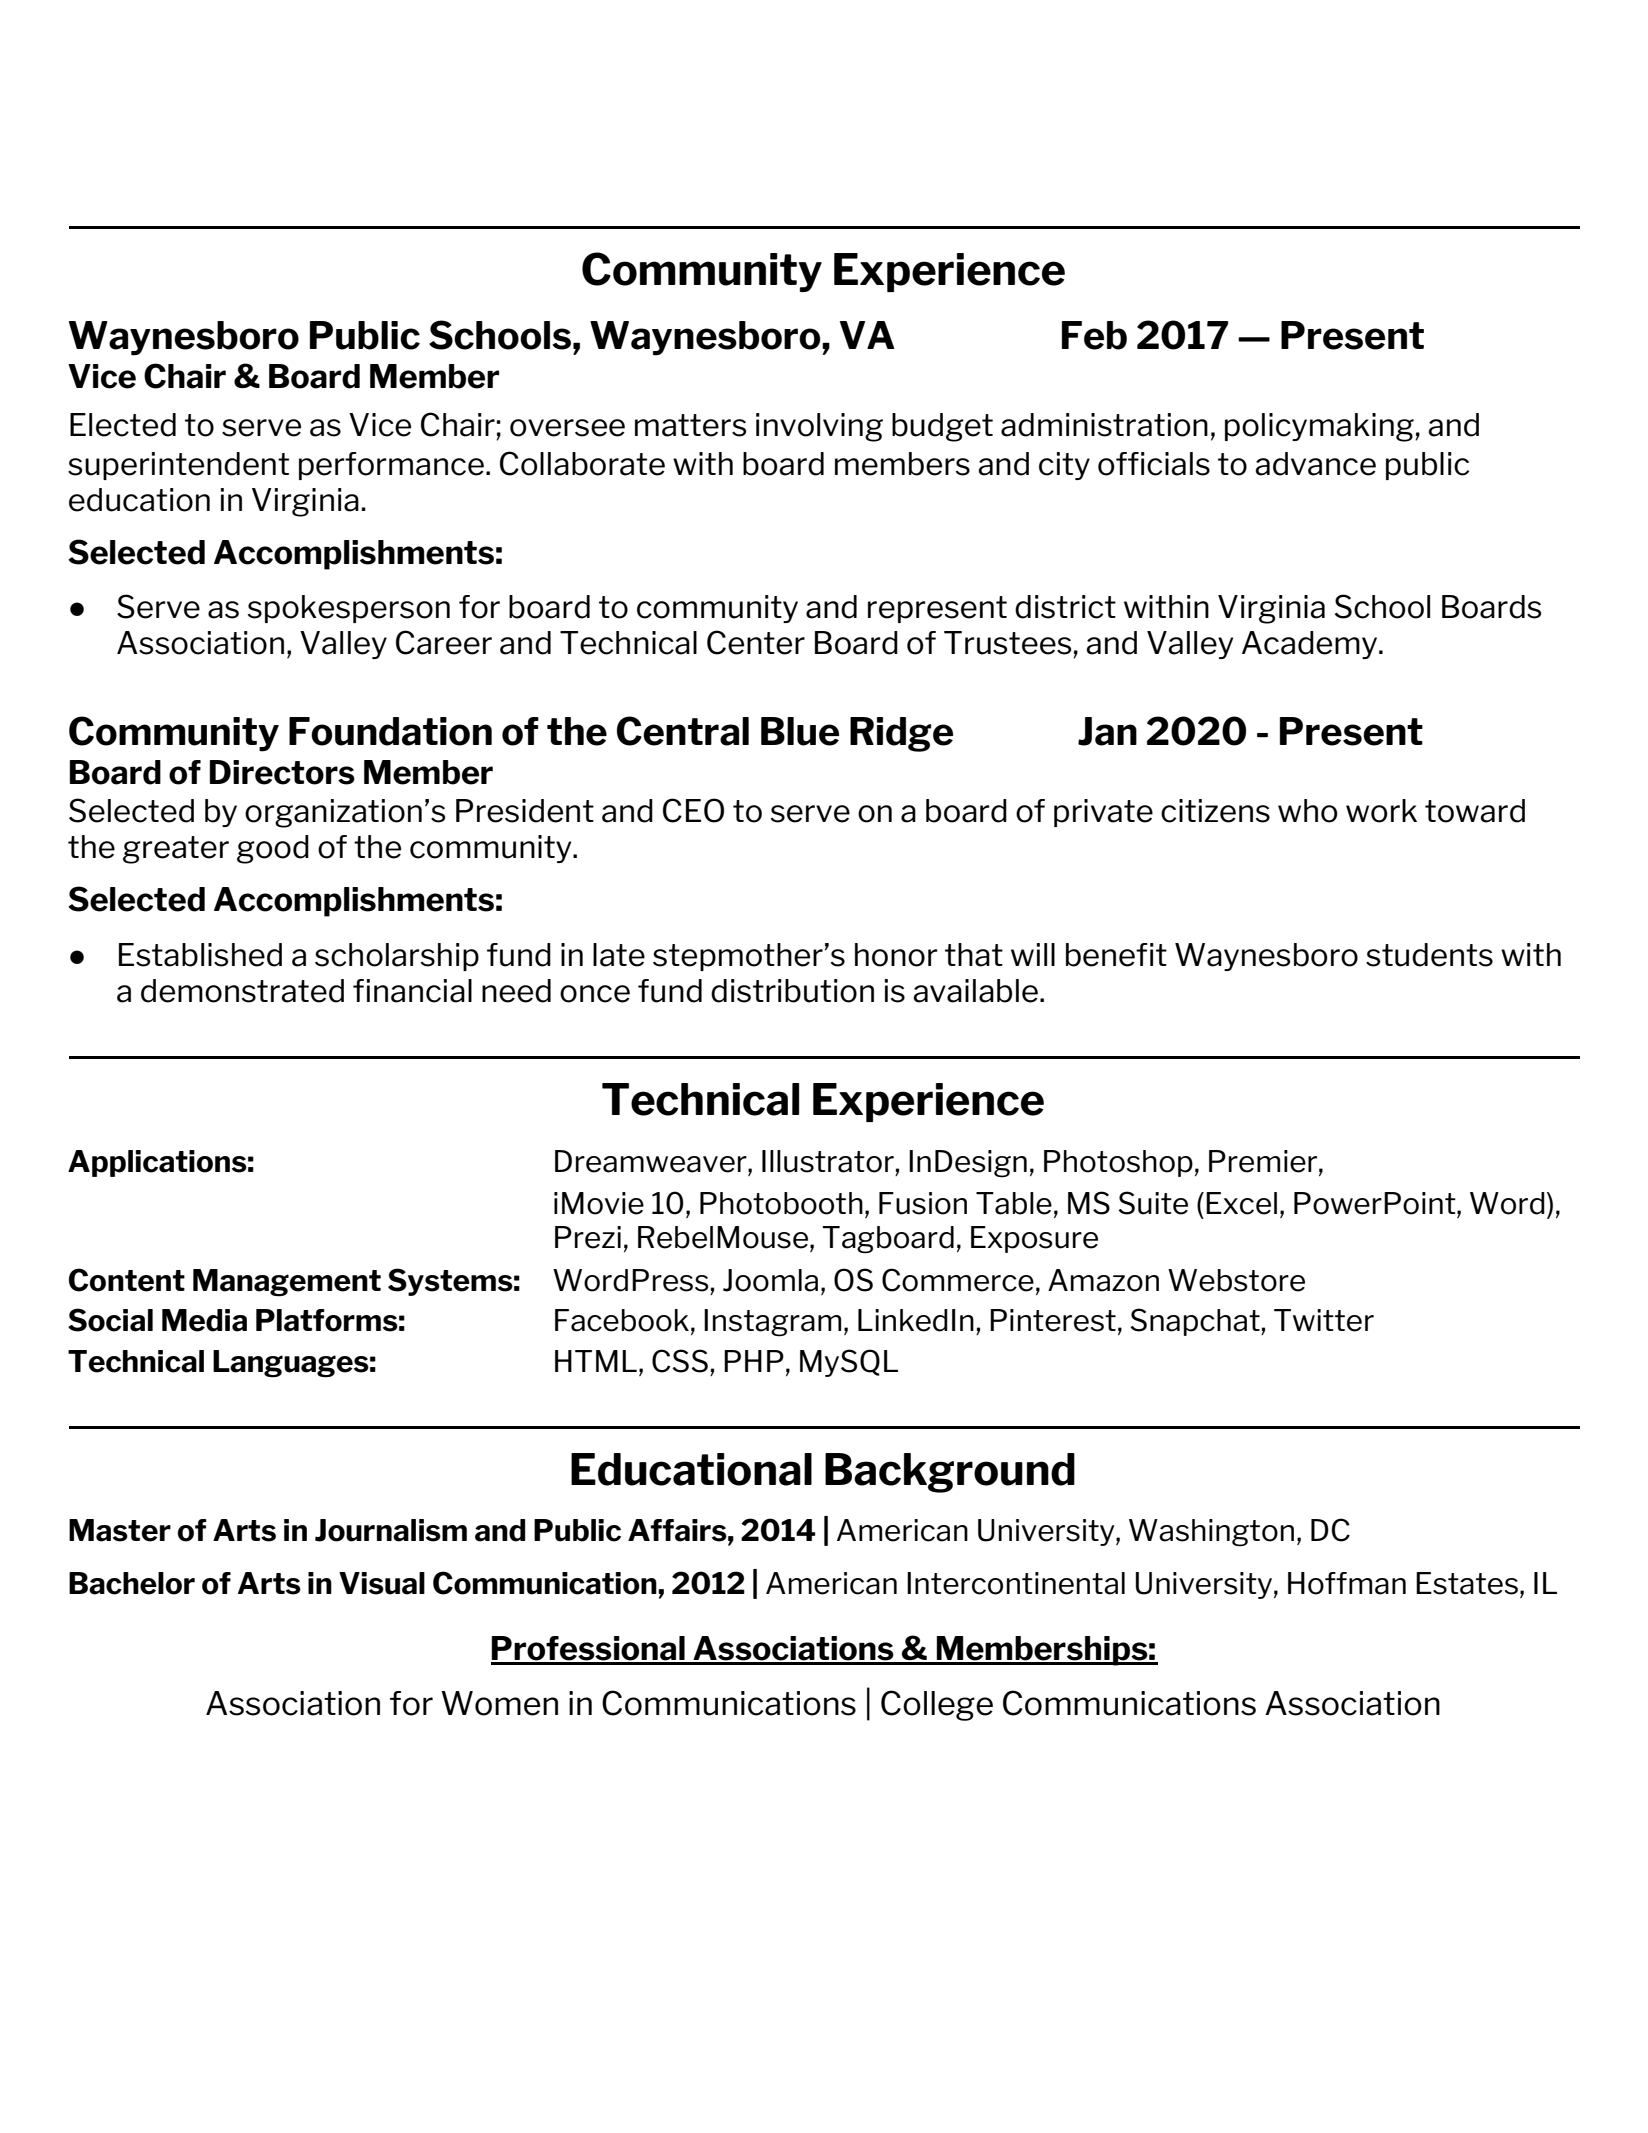 This screenshot has width=1648, height=2133. I want to click on involving, so click(819, 427).
